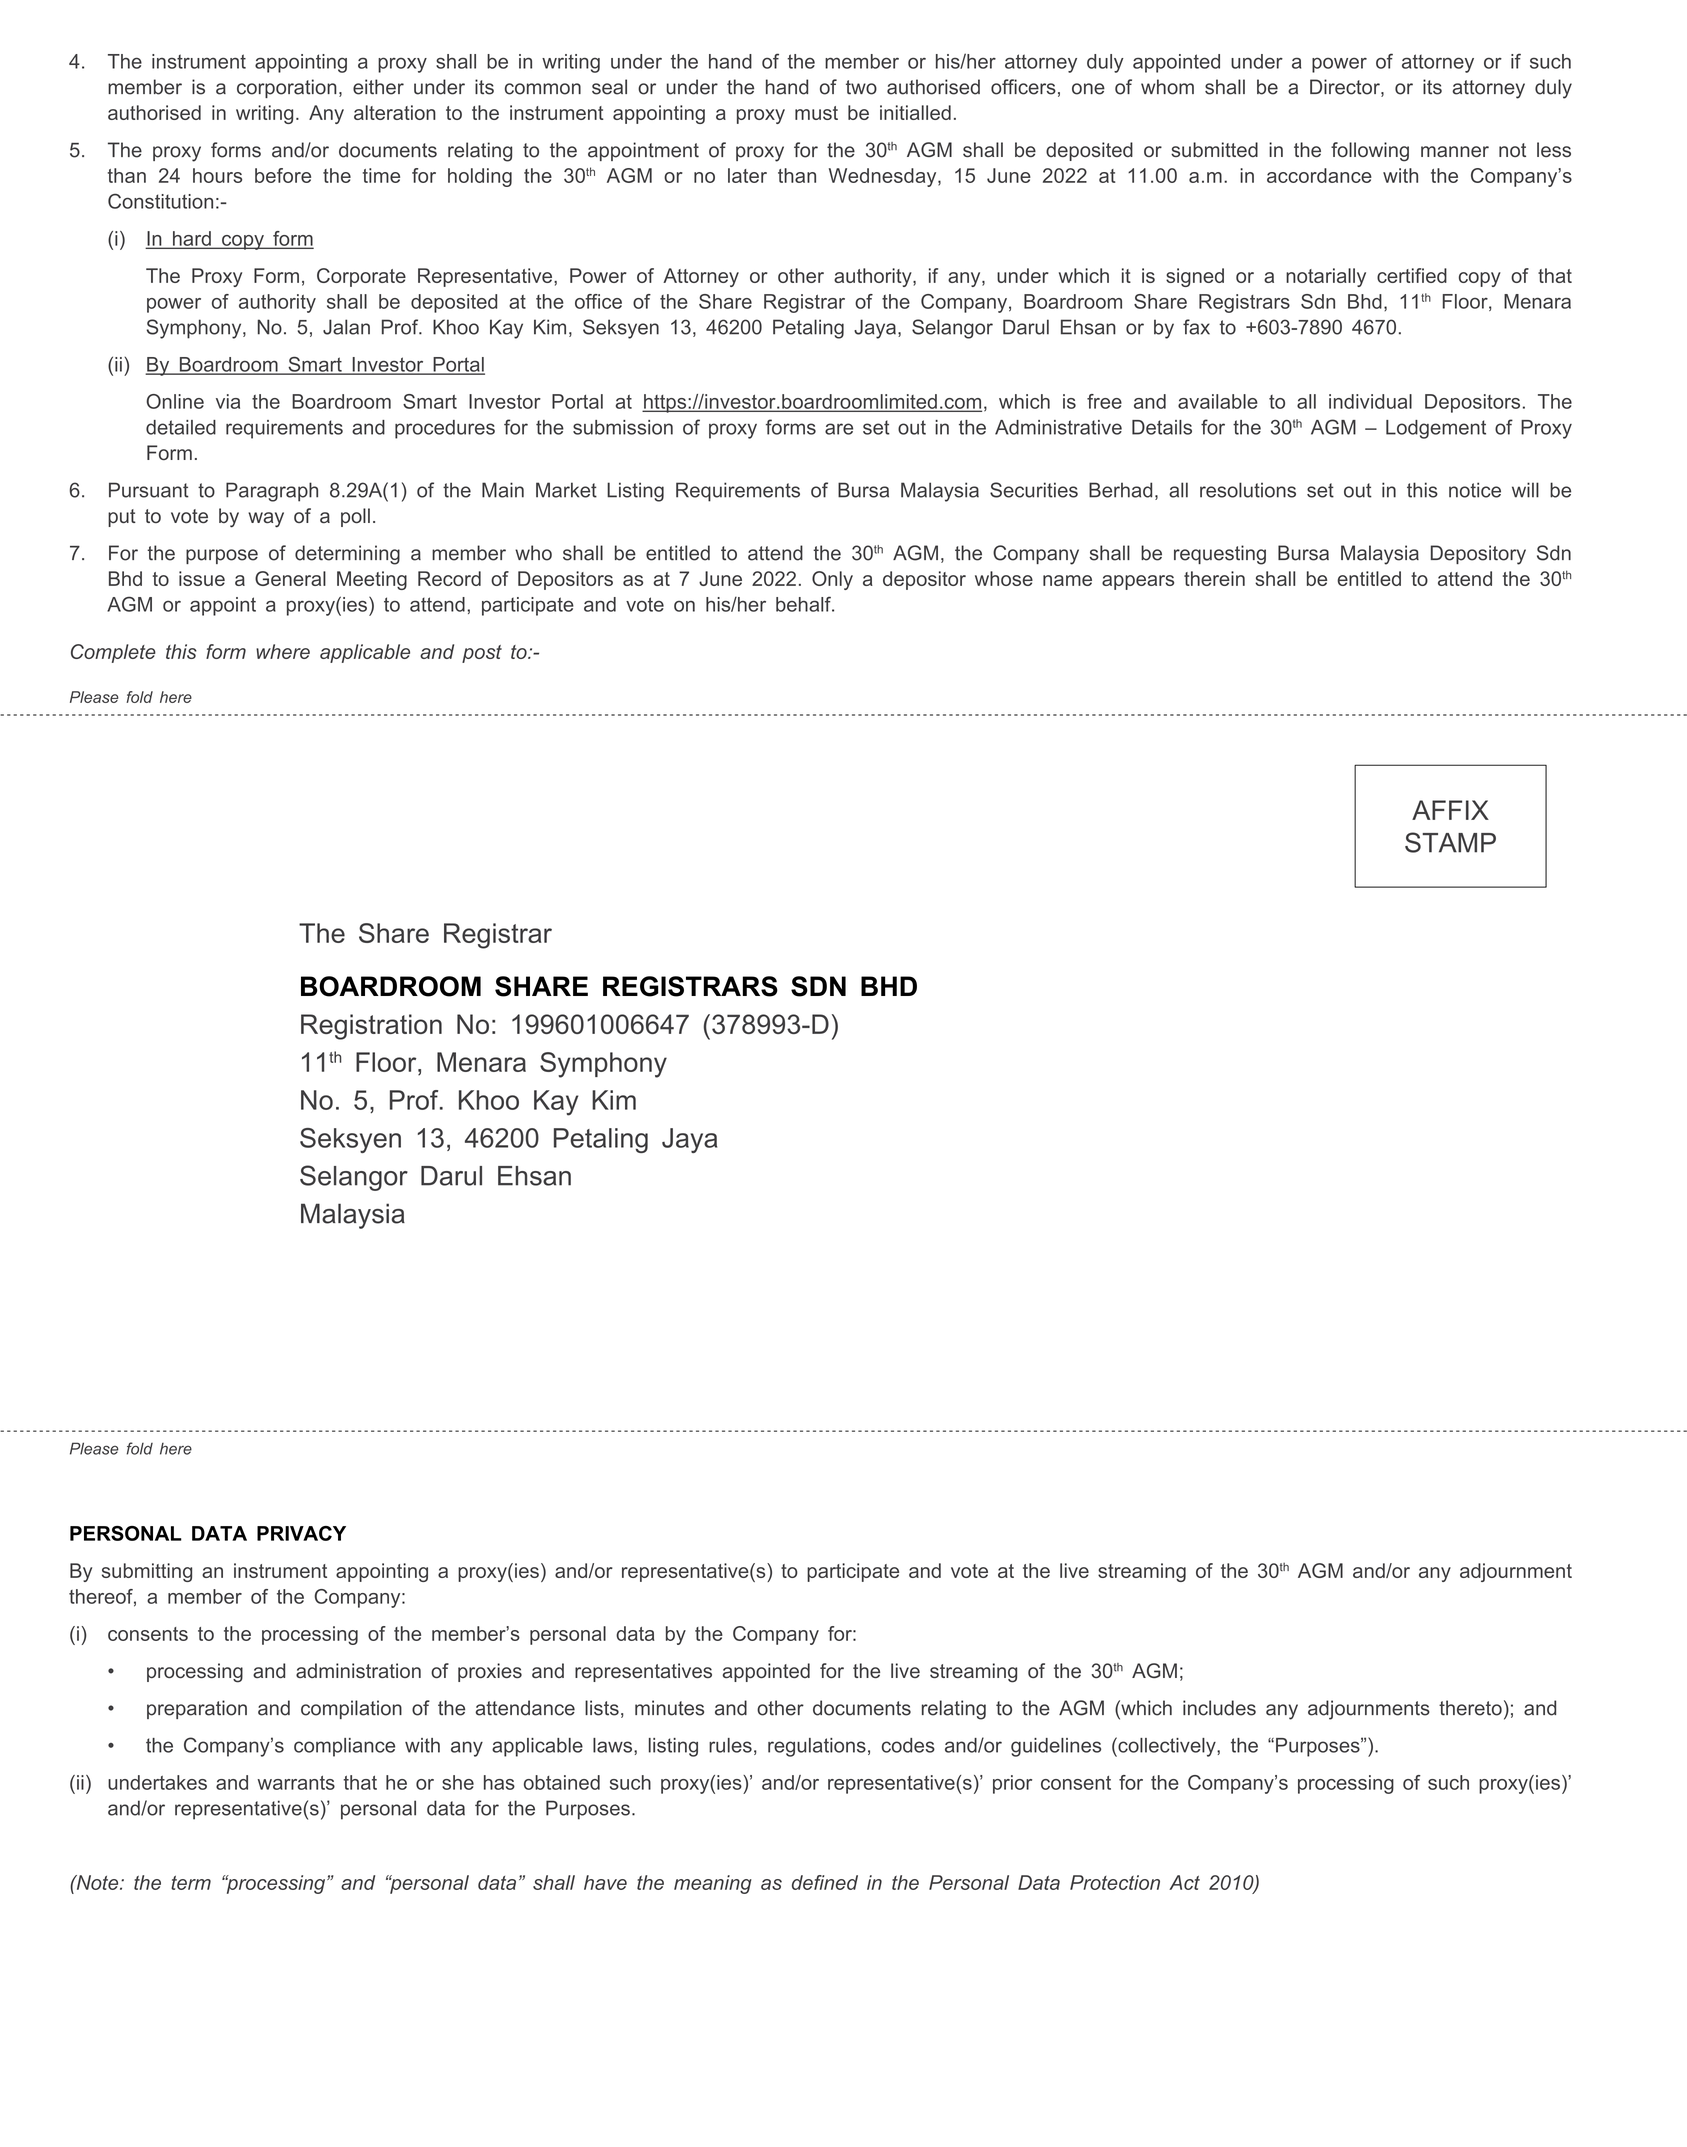 The height and width of the page is (2147, 1687). Describe the element at coordinates (669, 1708) in the page. I see `minutes` at that location.
